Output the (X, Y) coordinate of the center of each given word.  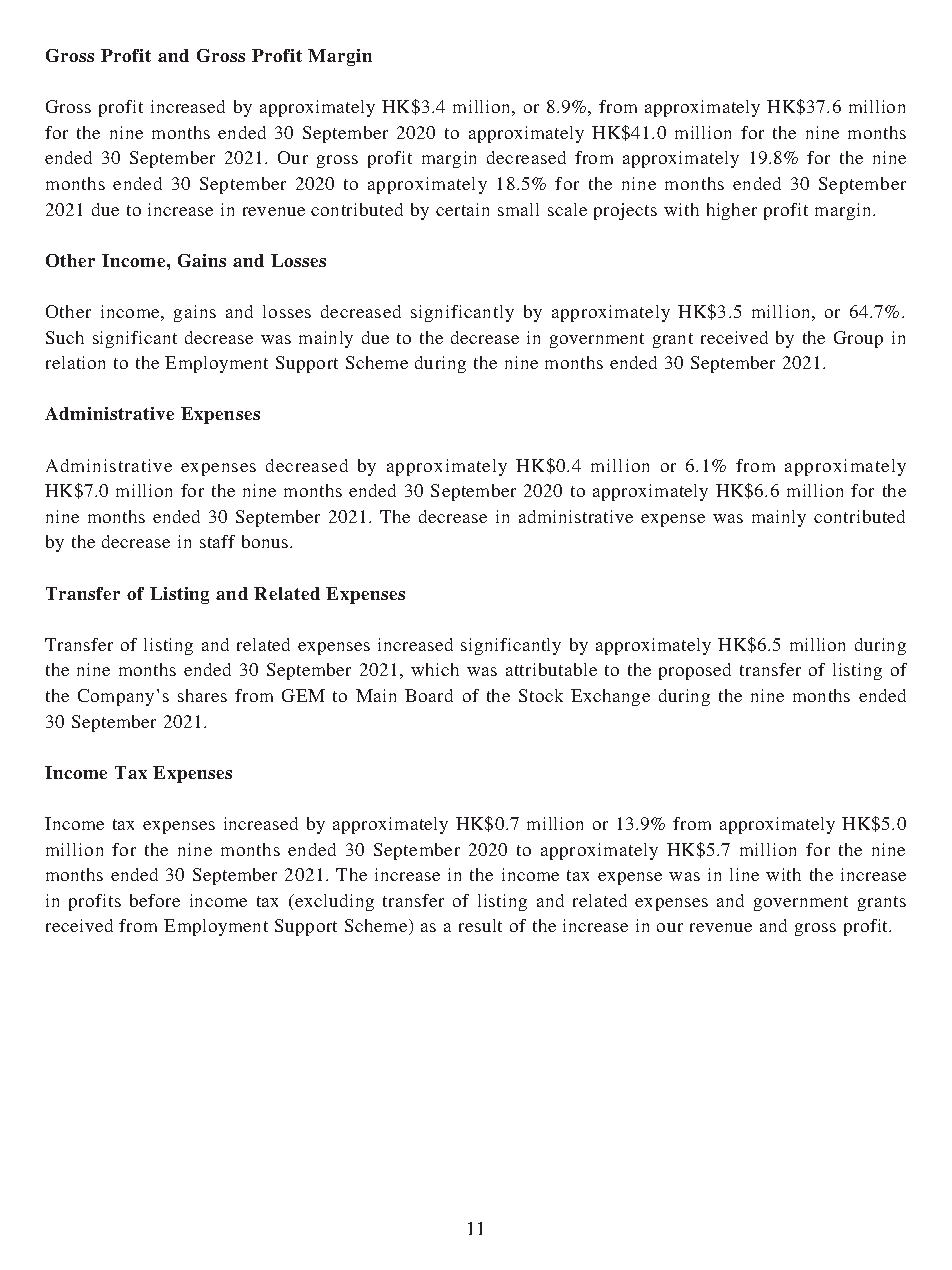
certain (462, 209)
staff (217, 541)
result (480, 925)
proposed (695, 671)
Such (65, 337)
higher (732, 211)
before (155, 900)
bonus (266, 541)
